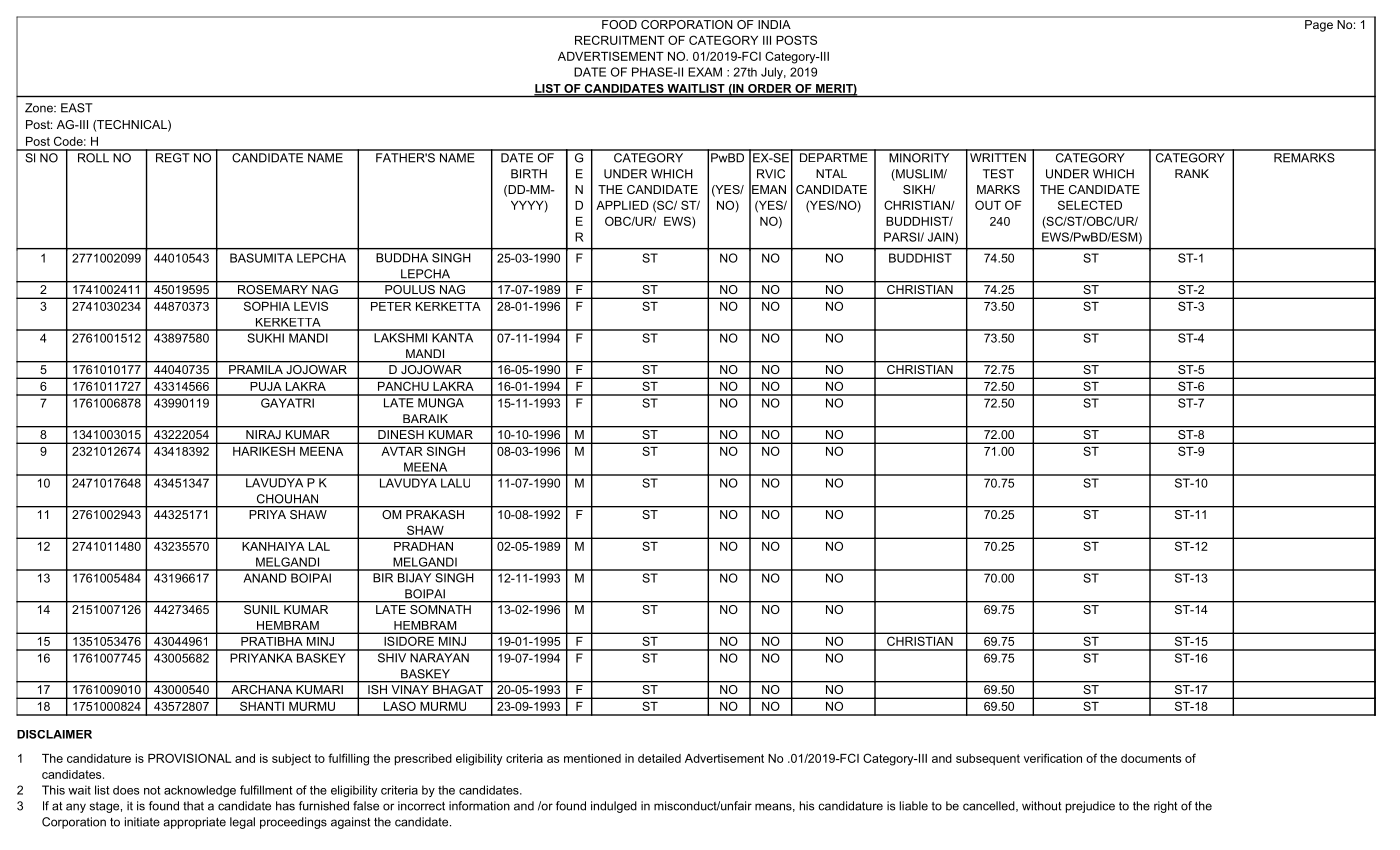 This screenshot has height=850, width=1400. Describe the element at coordinates (193, 806) in the screenshot. I see `that` at that location.
